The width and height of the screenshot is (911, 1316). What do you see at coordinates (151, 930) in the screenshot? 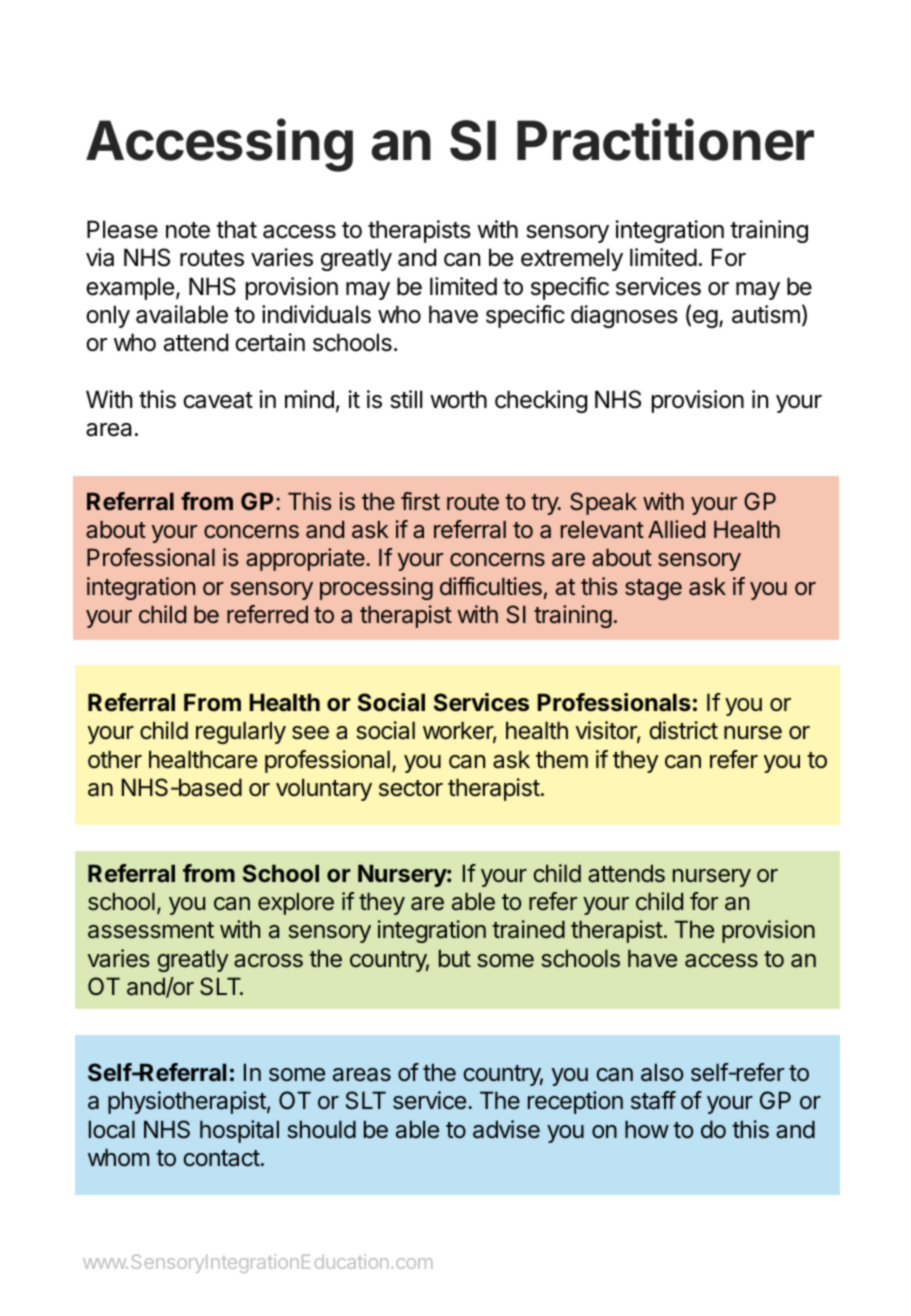
I see `assessment` at bounding box center [151, 930].
